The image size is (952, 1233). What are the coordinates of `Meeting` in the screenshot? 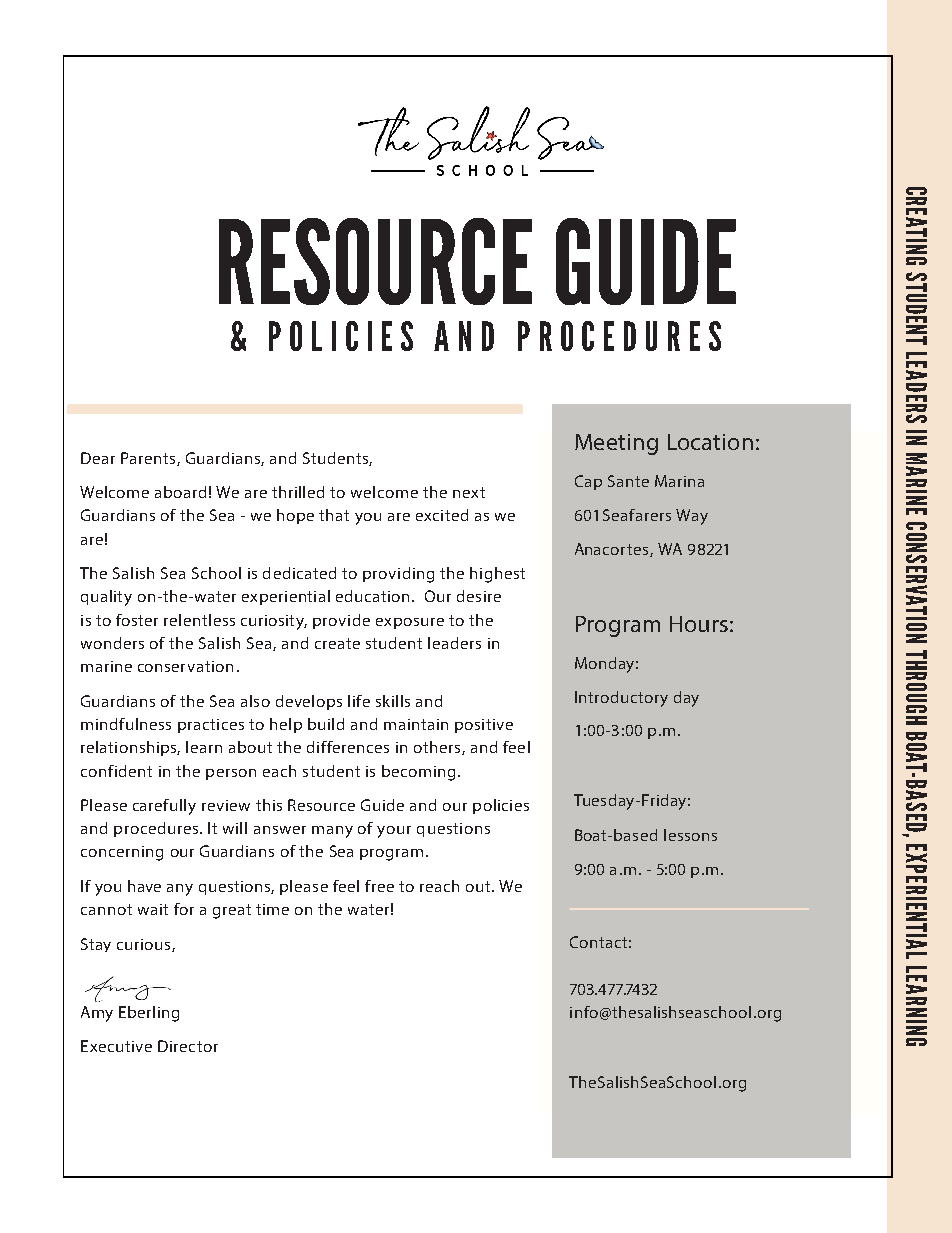 It's located at (616, 444).
